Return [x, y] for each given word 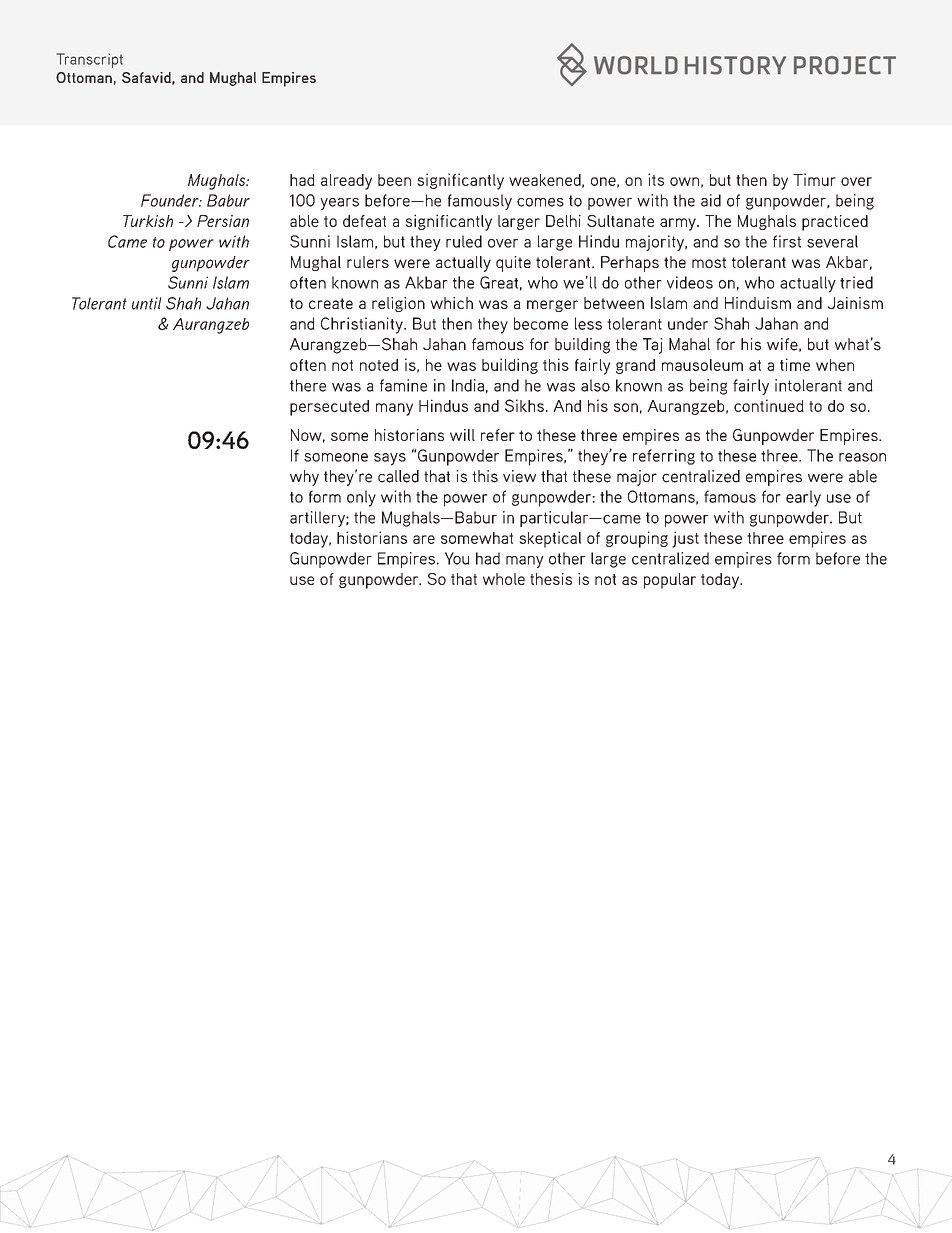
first [787, 241]
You [457, 558]
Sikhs [524, 405]
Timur [814, 179]
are [424, 539]
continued [769, 405]
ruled [464, 241]
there [308, 385]
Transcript [89, 60]
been [394, 180]
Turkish [148, 221]
